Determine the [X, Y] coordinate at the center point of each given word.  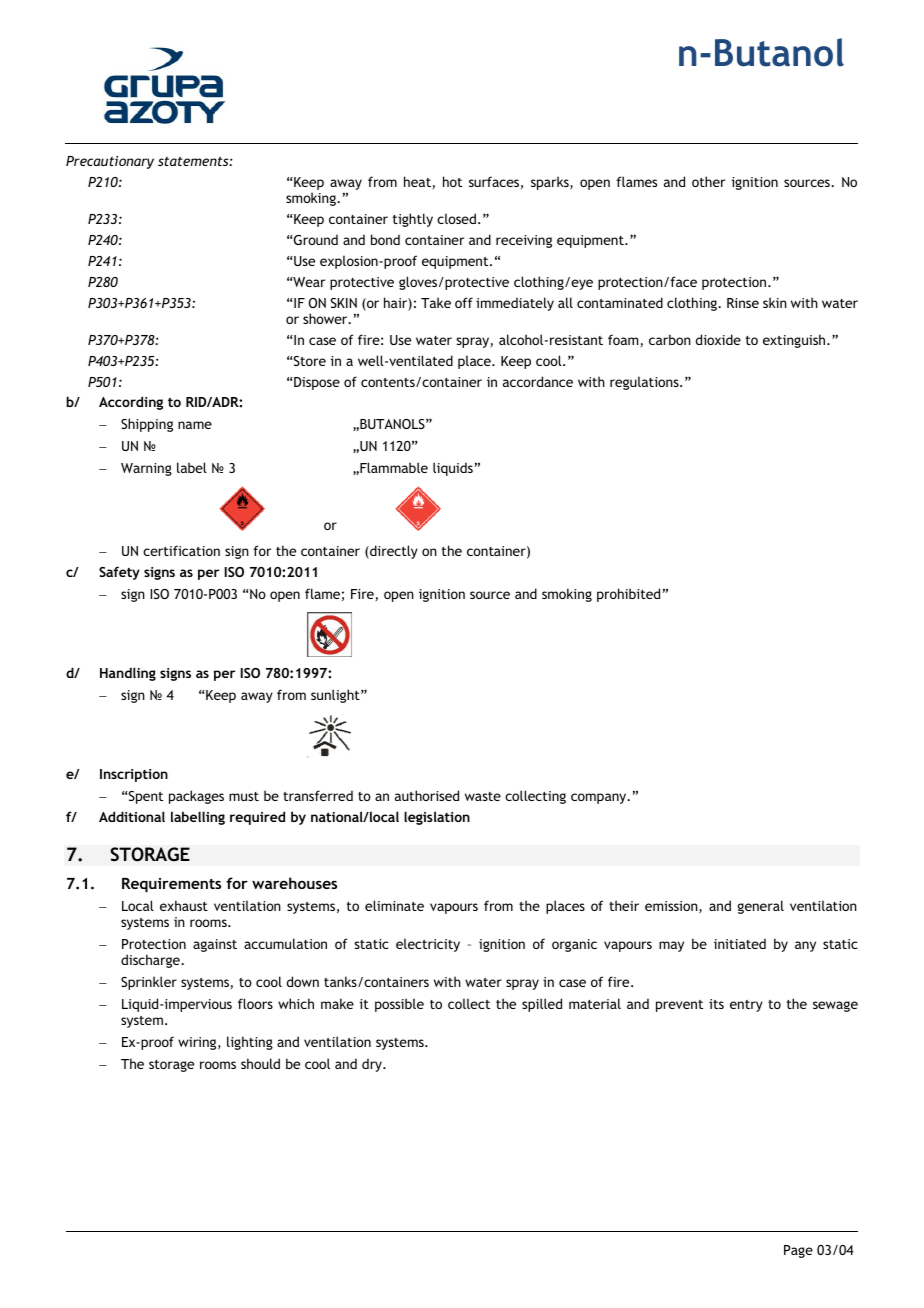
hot [452, 181]
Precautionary [110, 162]
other [708, 181]
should [260, 1063]
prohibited [628, 595]
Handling [128, 674]
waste [483, 796]
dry [373, 1065]
